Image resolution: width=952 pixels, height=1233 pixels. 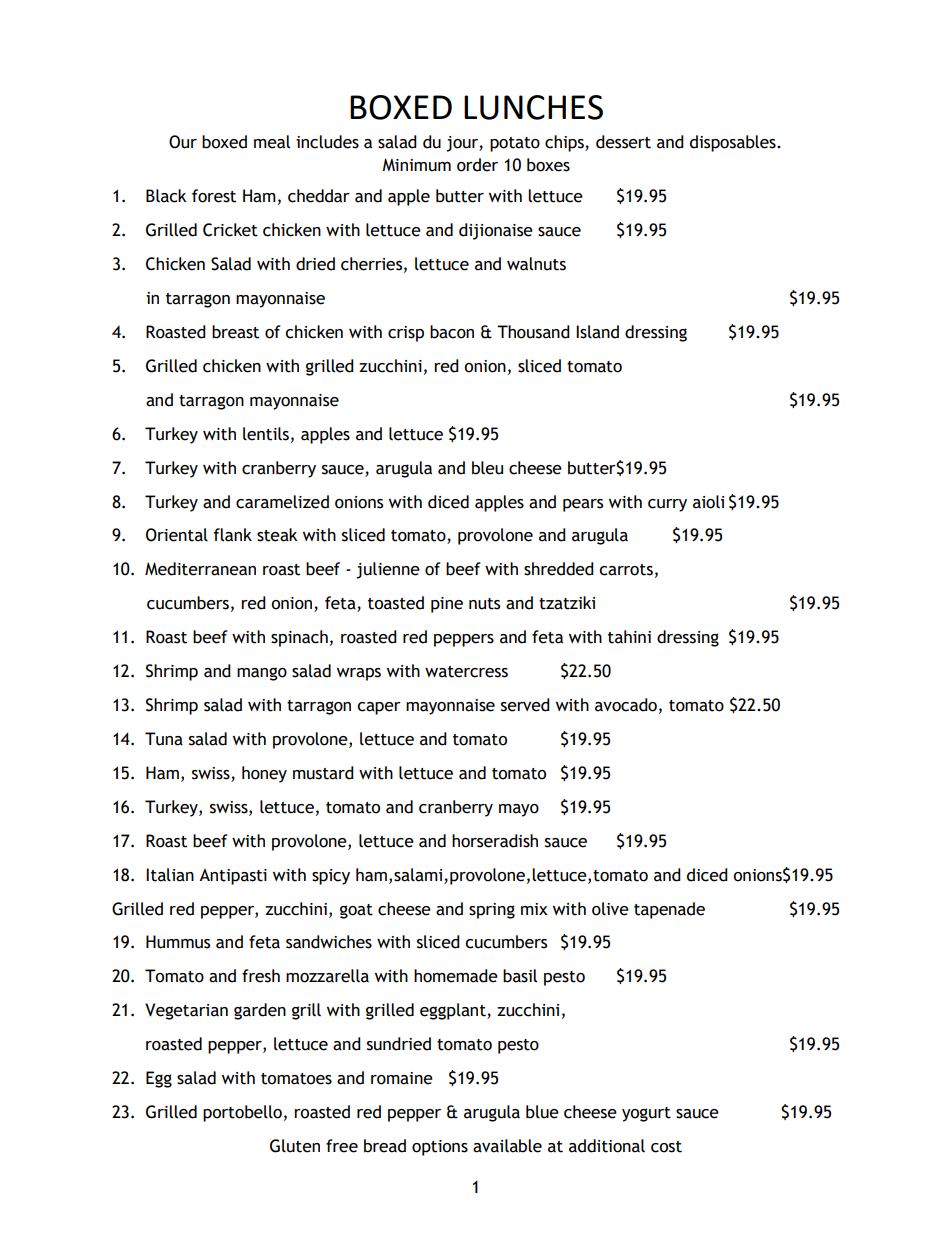 What do you see at coordinates (734, 143) in the page?
I see `disposables` at bounding box center [734, 143].
